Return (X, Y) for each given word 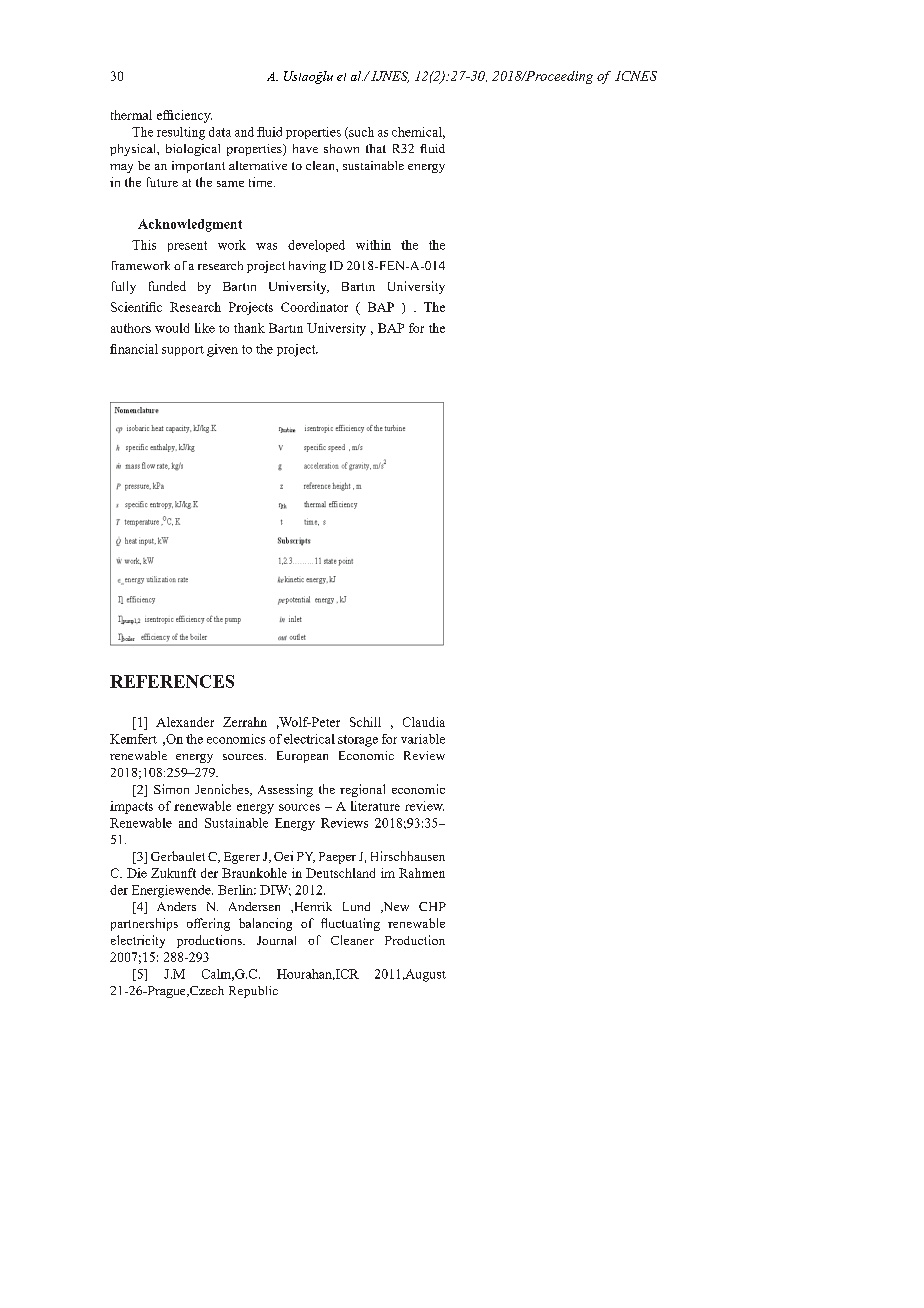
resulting (181, 133)
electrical (309, 739)
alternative (258, 165)
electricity (138, 941)
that (376, 148)
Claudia (424, 722)
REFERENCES (172, 681)
